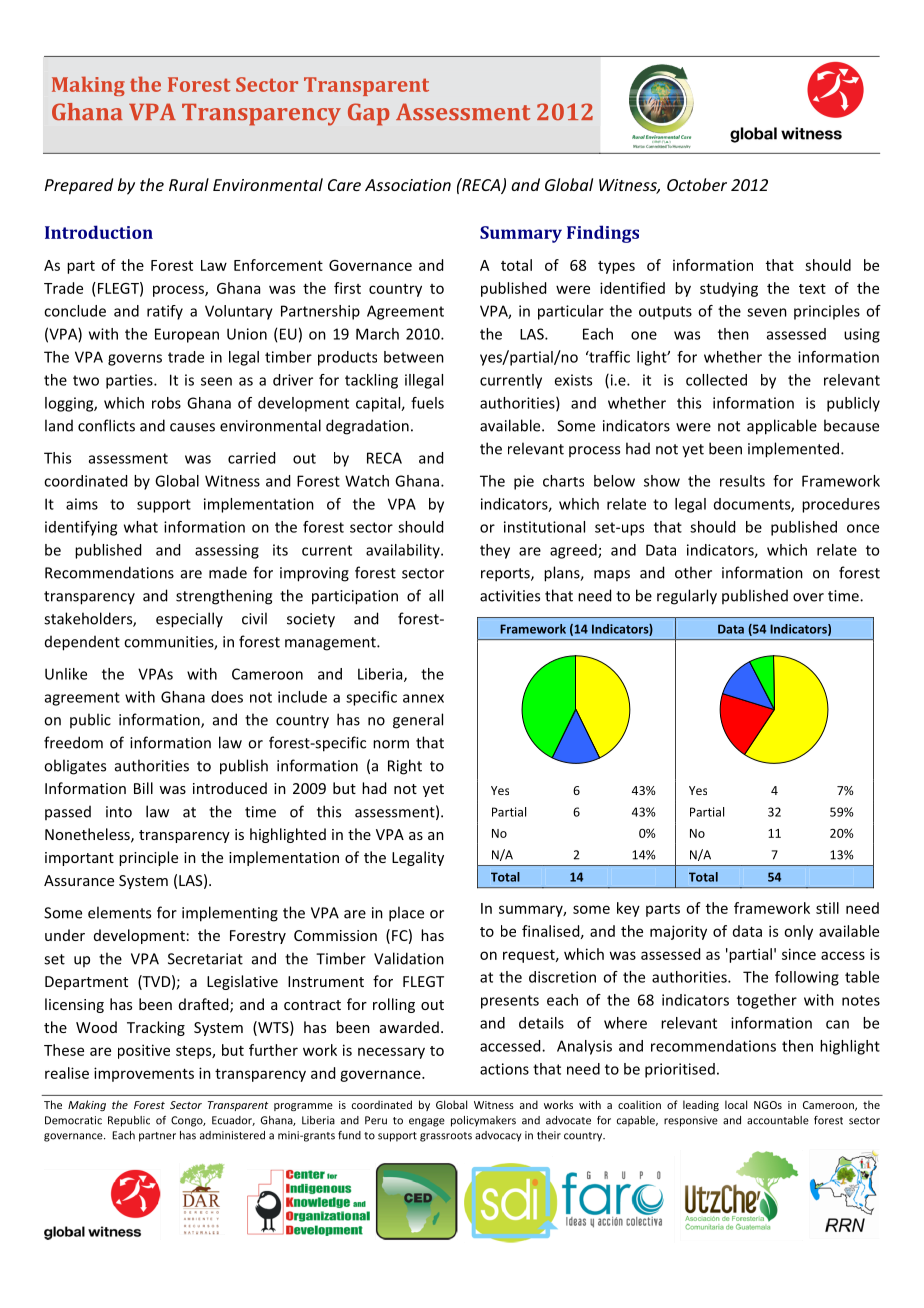  Describe the element at coordinates (227, 697) in the screenshot. I see `does` at that location.
